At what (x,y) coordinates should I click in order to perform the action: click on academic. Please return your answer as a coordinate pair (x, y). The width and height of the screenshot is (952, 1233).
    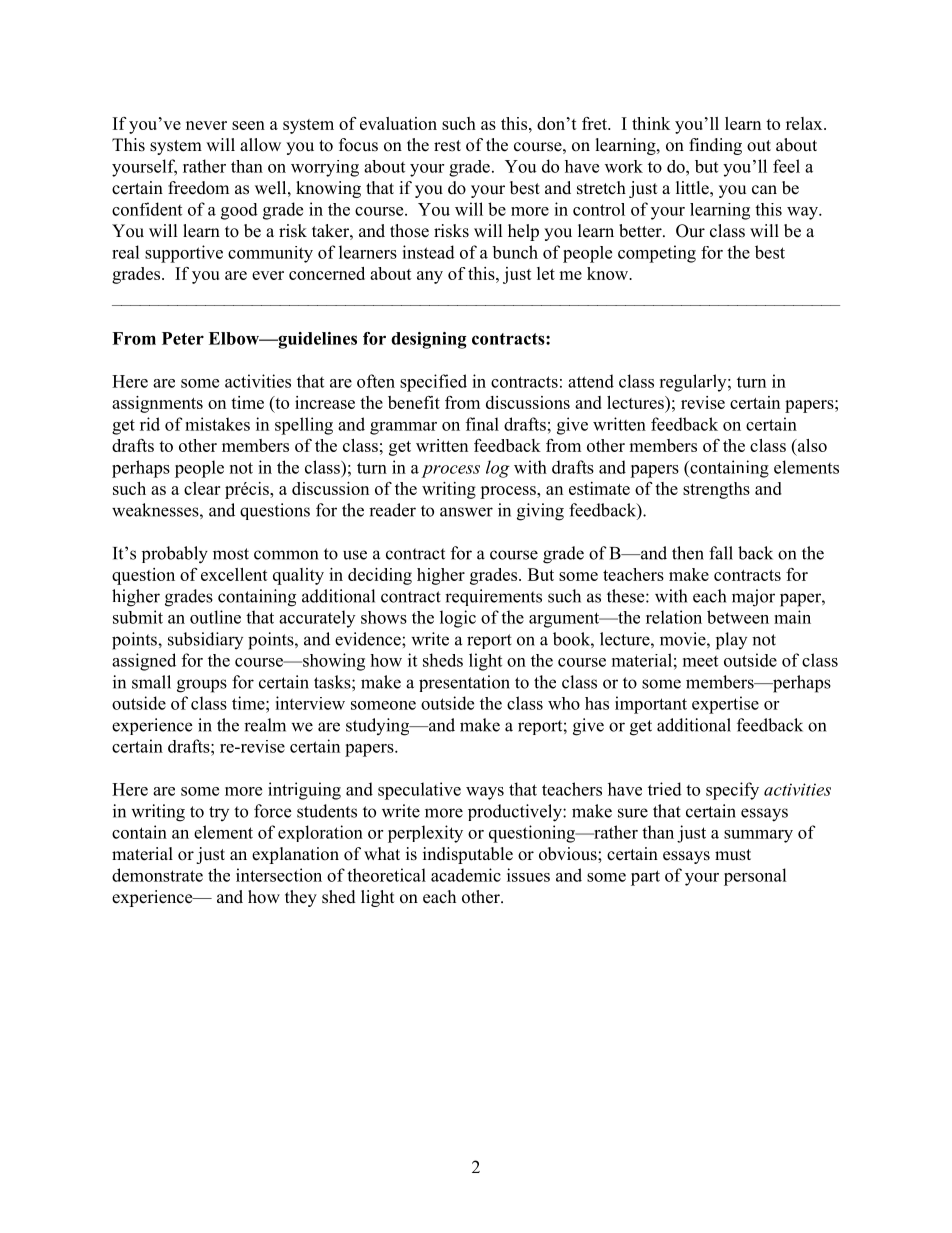
    Looking at the image, I should click on (466, 875).
